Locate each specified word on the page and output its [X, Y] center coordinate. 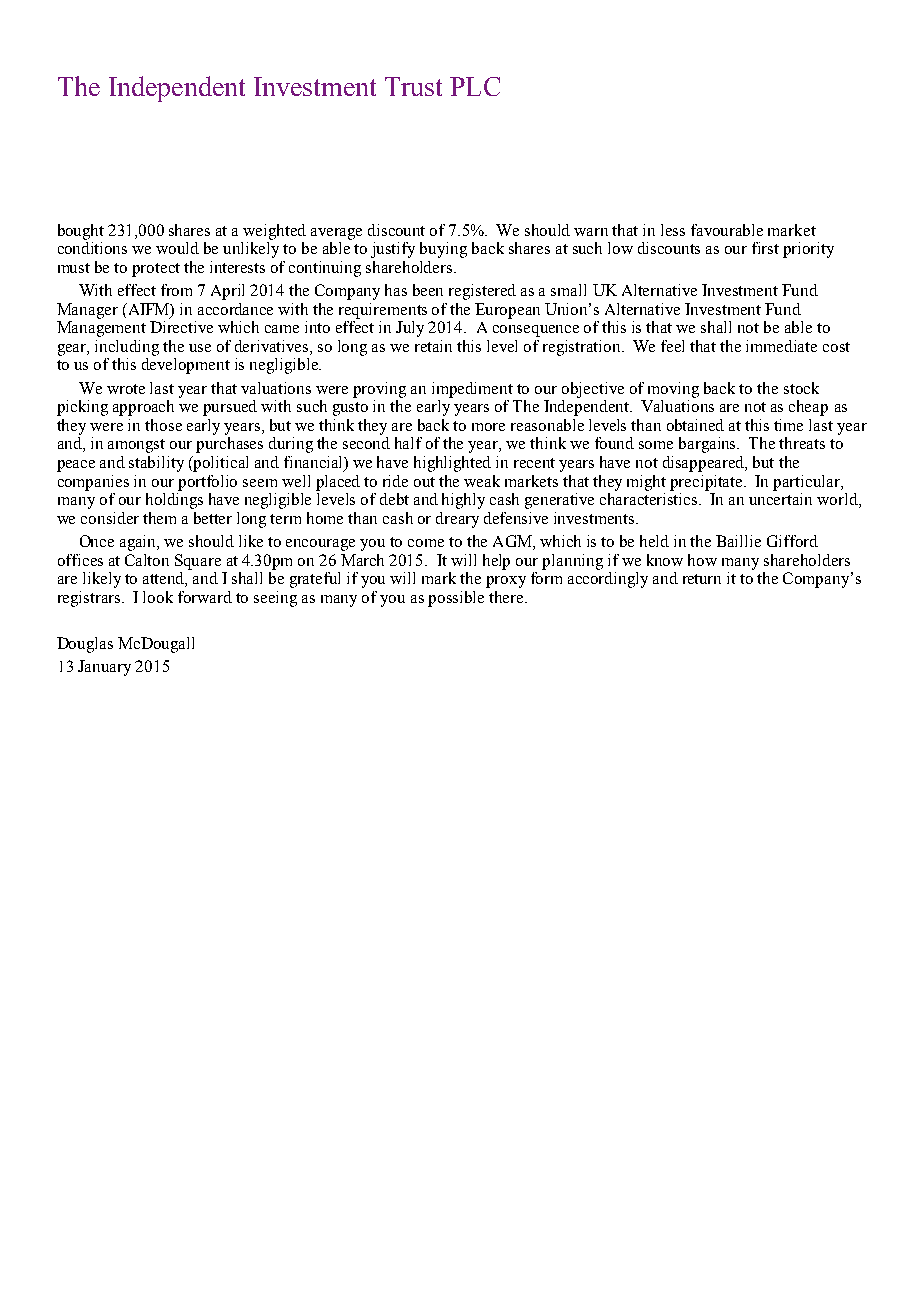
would [177, 248]
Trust [413, 86]
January [104, 668]
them [159, 518]
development [186, 366]
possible [456, 599]
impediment [472, 390]
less [673, 230]
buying [443, 250]
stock [801, 388]
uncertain [780, 499]
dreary [457, 520]
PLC [475, 86]
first [765, 248]
